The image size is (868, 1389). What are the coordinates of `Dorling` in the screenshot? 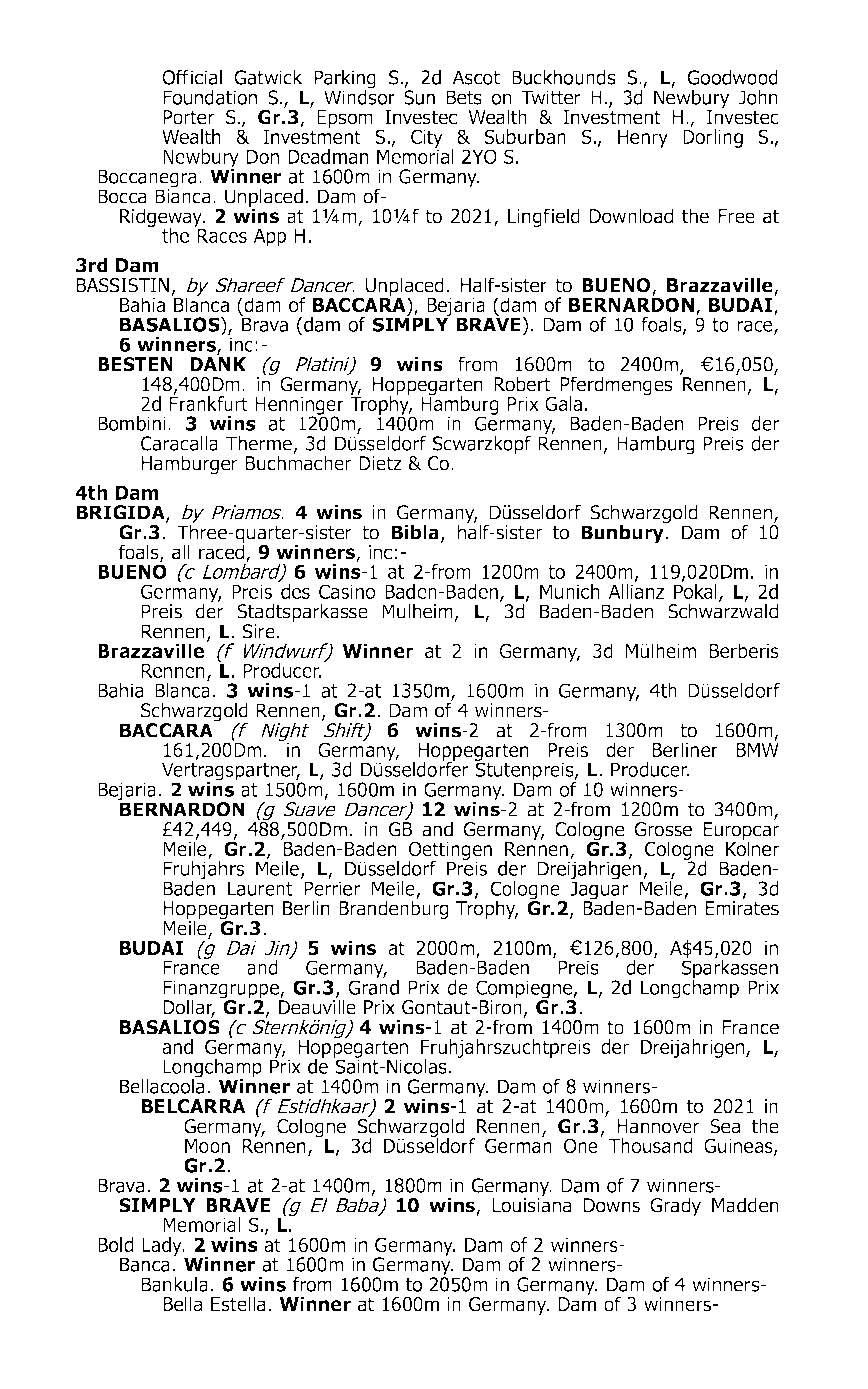 It's located at (713, 137).
